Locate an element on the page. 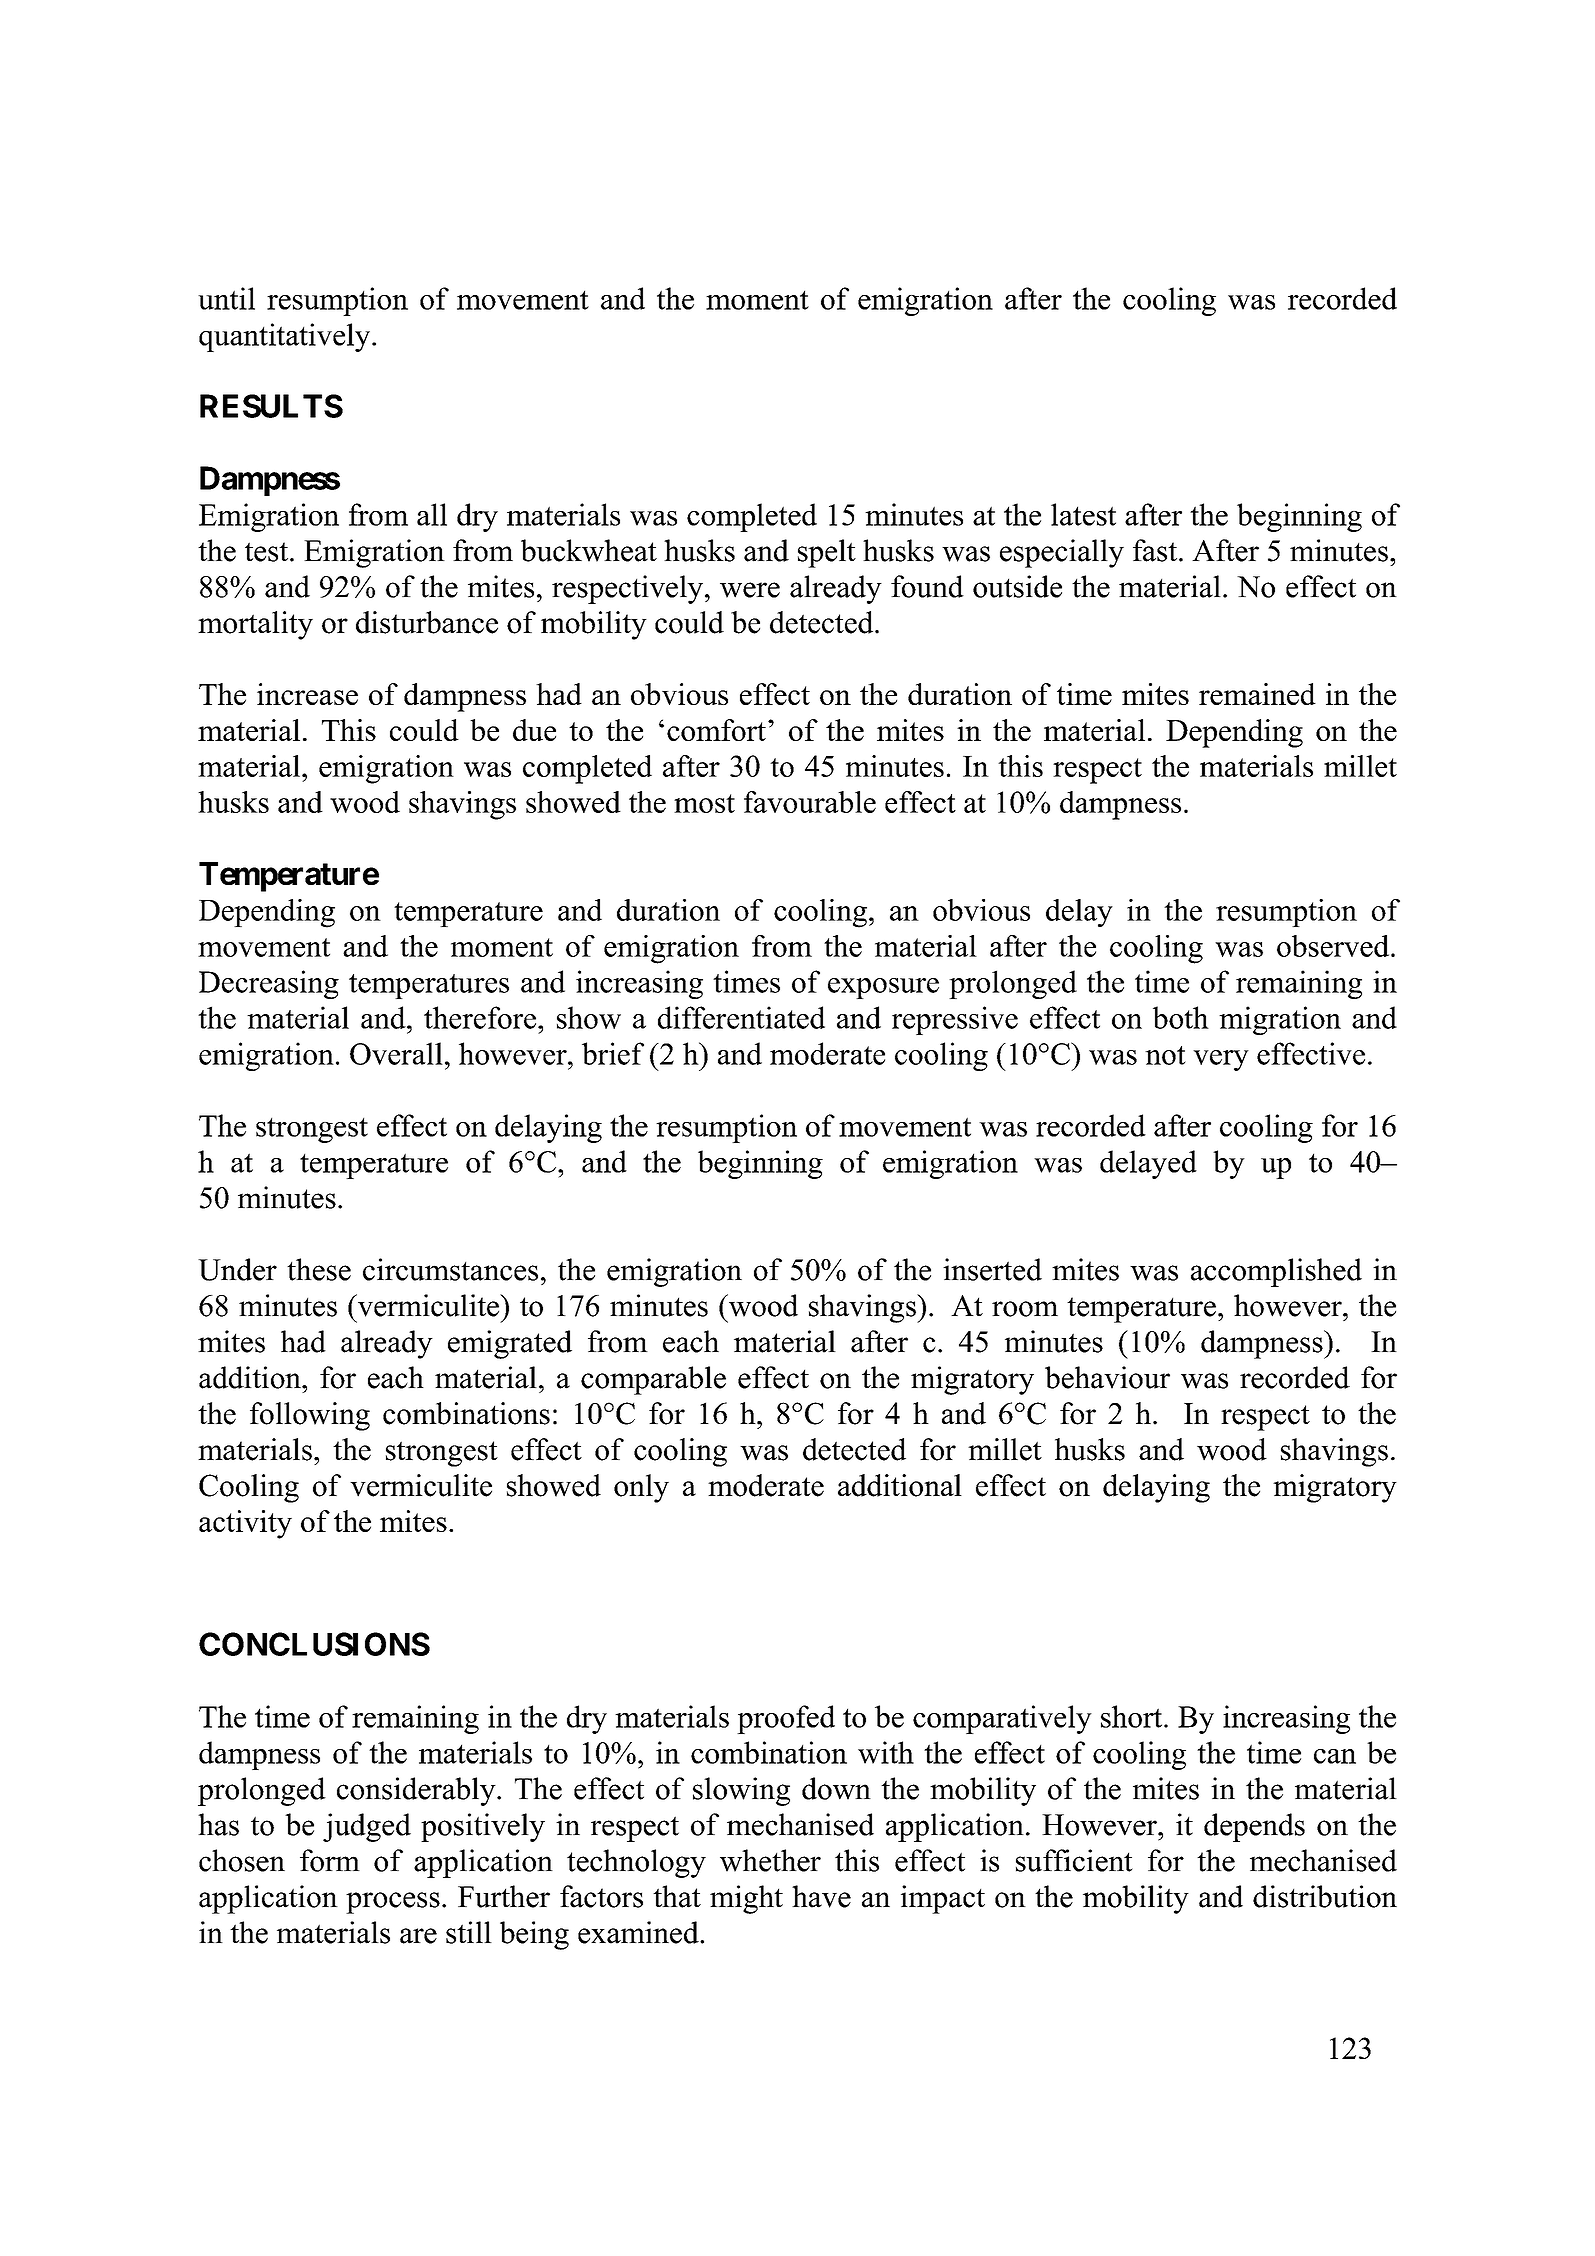 The height and width of the page is (2256, 1595). spelt is located at coordinates (827, 553).
